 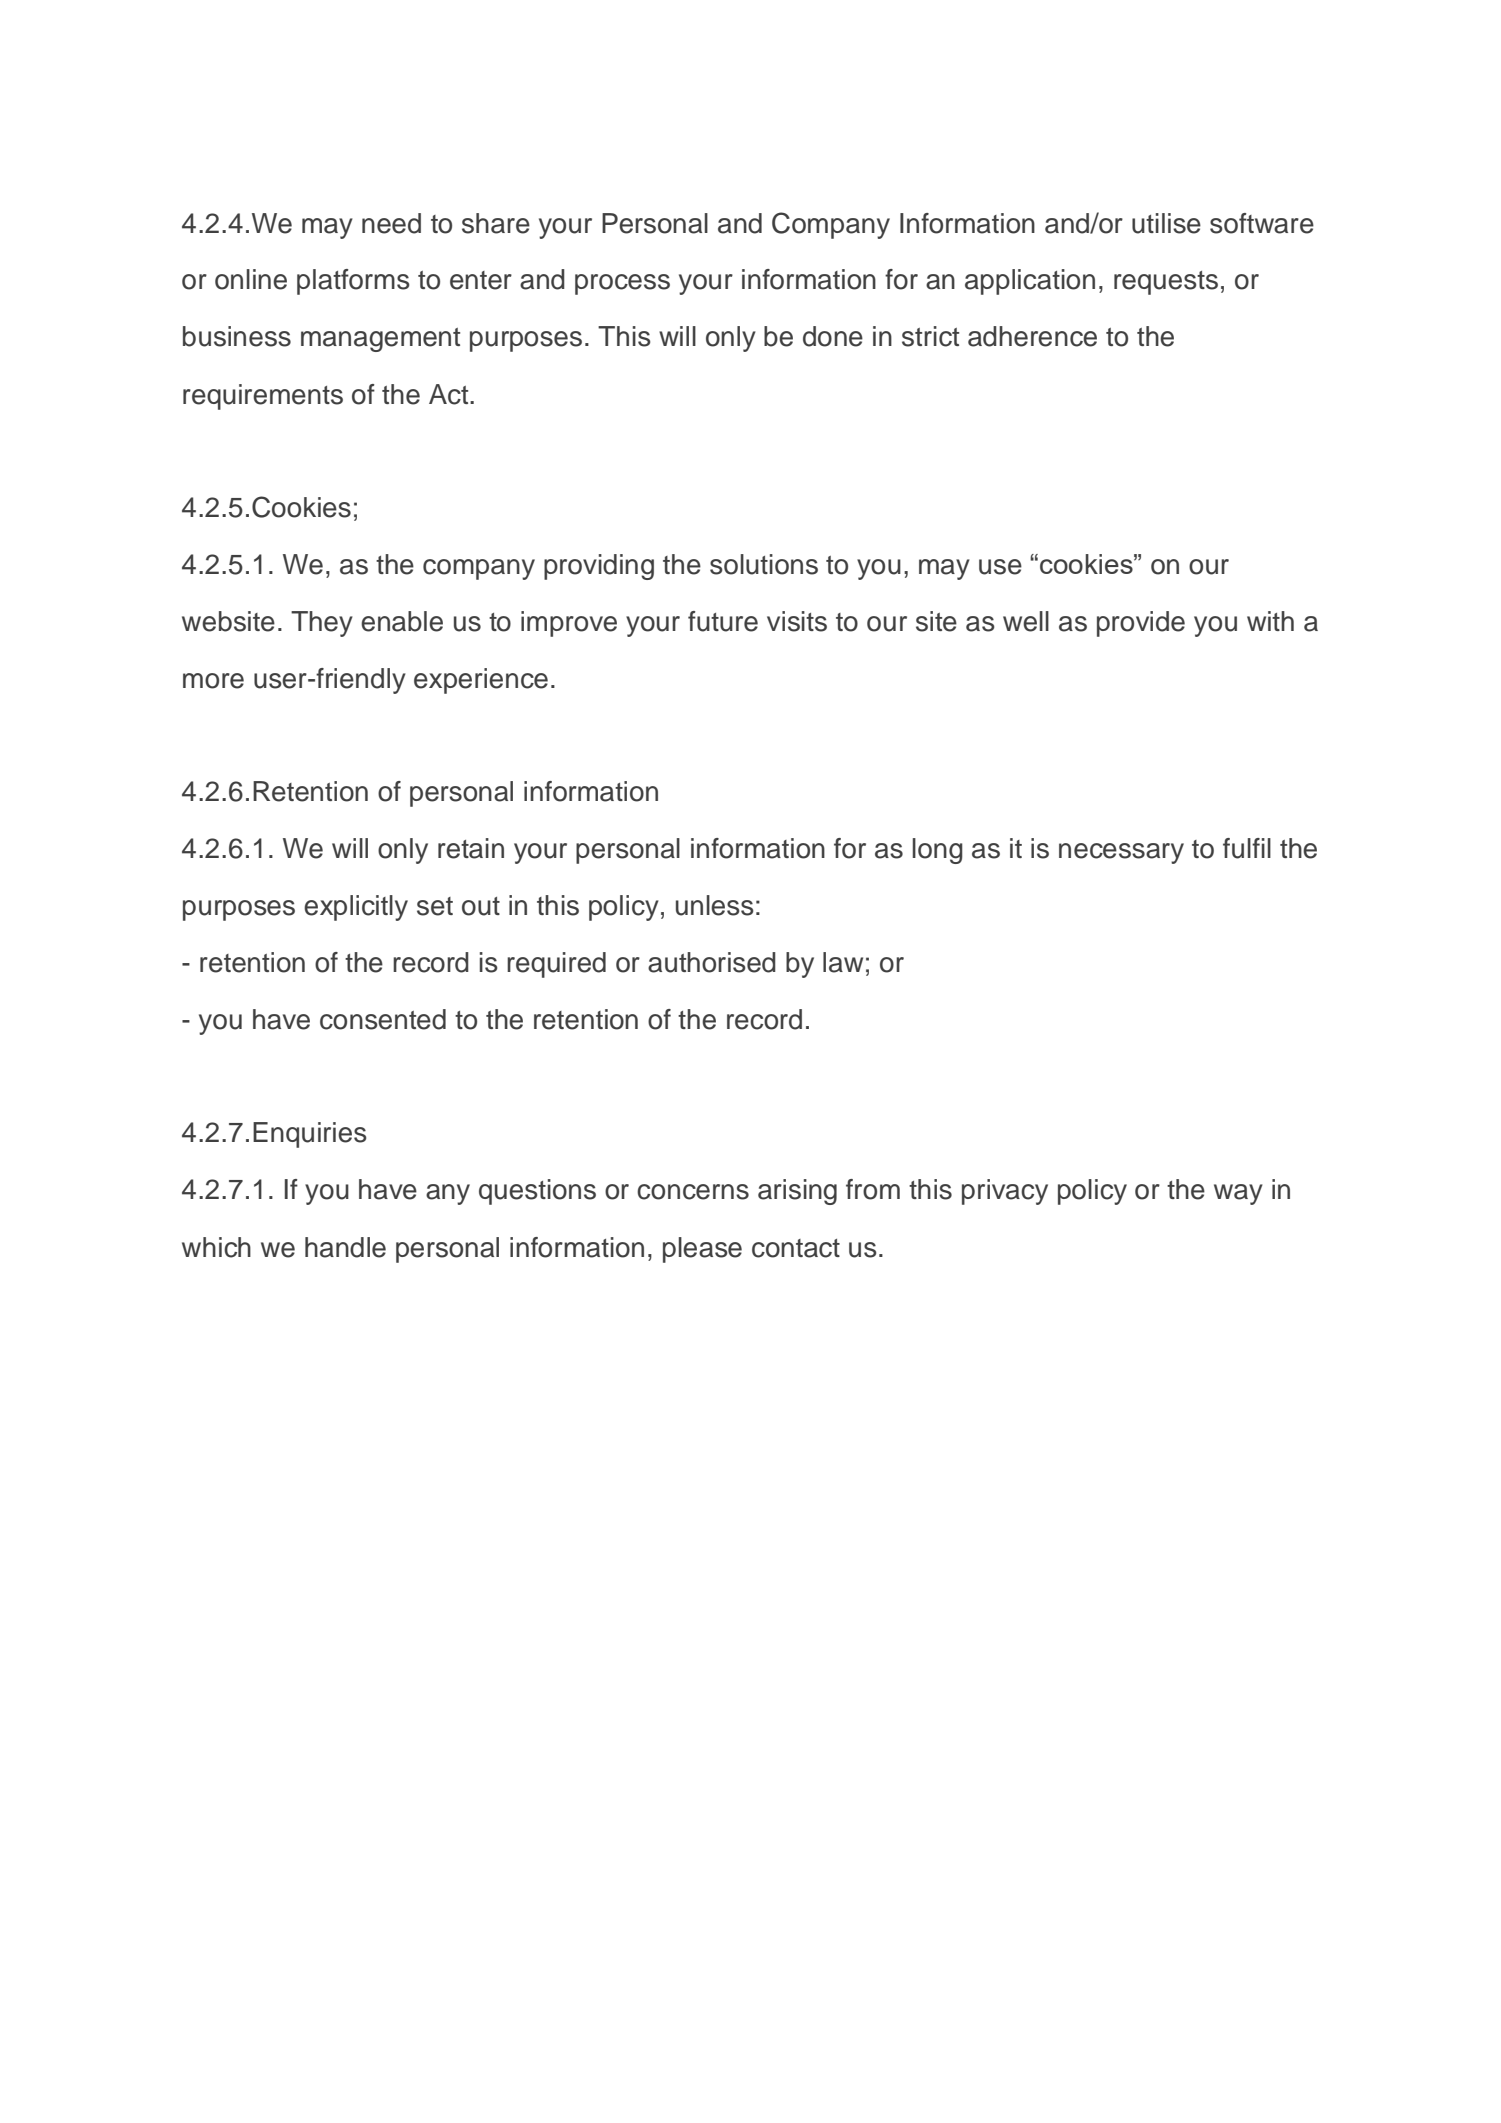 What do you see at coordinates (353, 282) in the screenshot?
I see `platforms` at bounding box center [353, 282].
